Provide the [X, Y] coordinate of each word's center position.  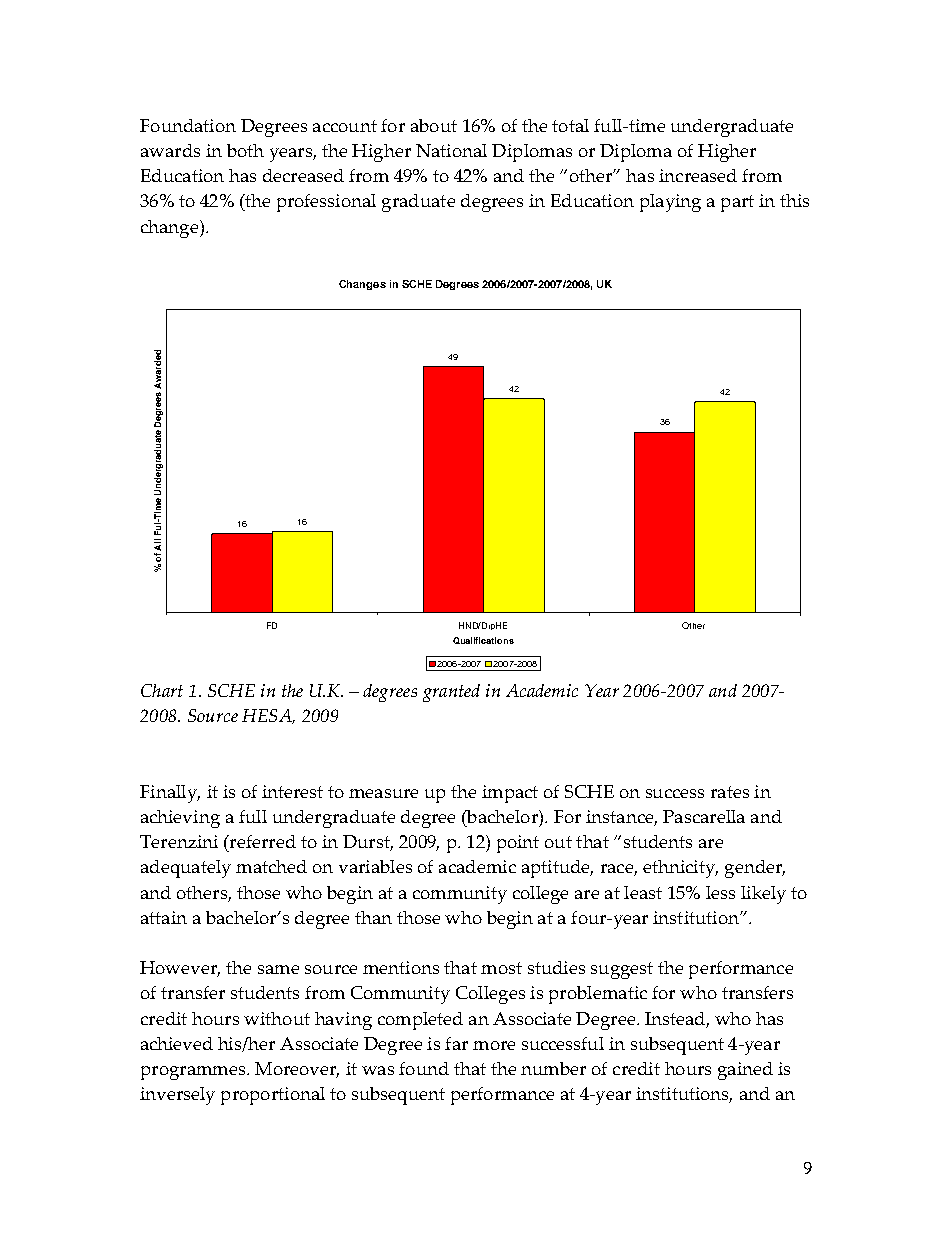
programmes [194, 1073]
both [245, 150]
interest [292, 791]
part [737, 203]
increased [698, 175]
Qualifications [483, 640]
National [451, 150]
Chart [162, 690]
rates [730, 792]
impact [510, 794]
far [456, 1043]
